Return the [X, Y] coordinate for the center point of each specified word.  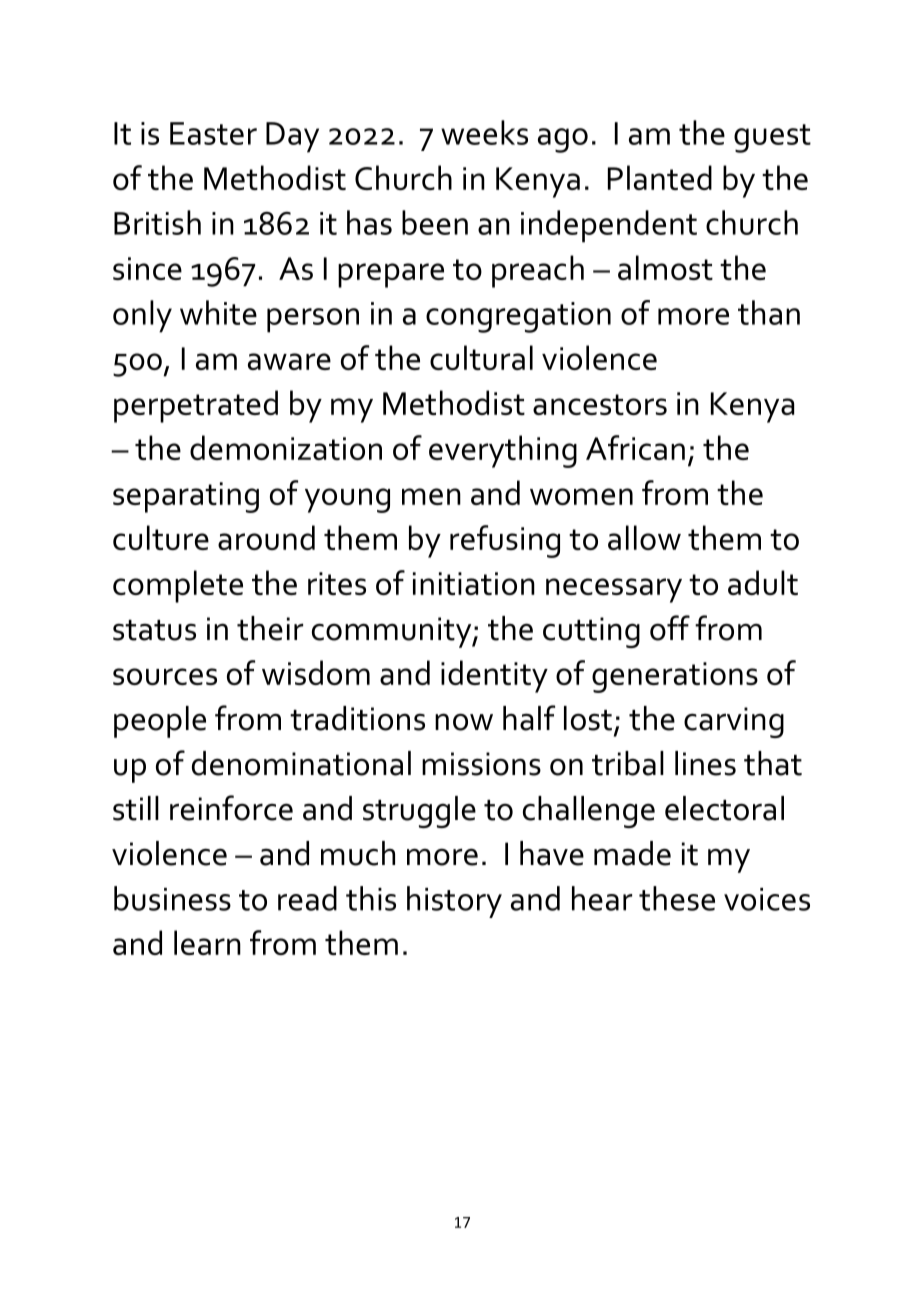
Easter [213, 133]
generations [675, 677]
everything [503, 451]
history [454, 902]
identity [494, 676]
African [635, 447]
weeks [484, 132]
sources [165, 676]
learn [207, 942]
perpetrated [196, 406]
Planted [660, 177]
